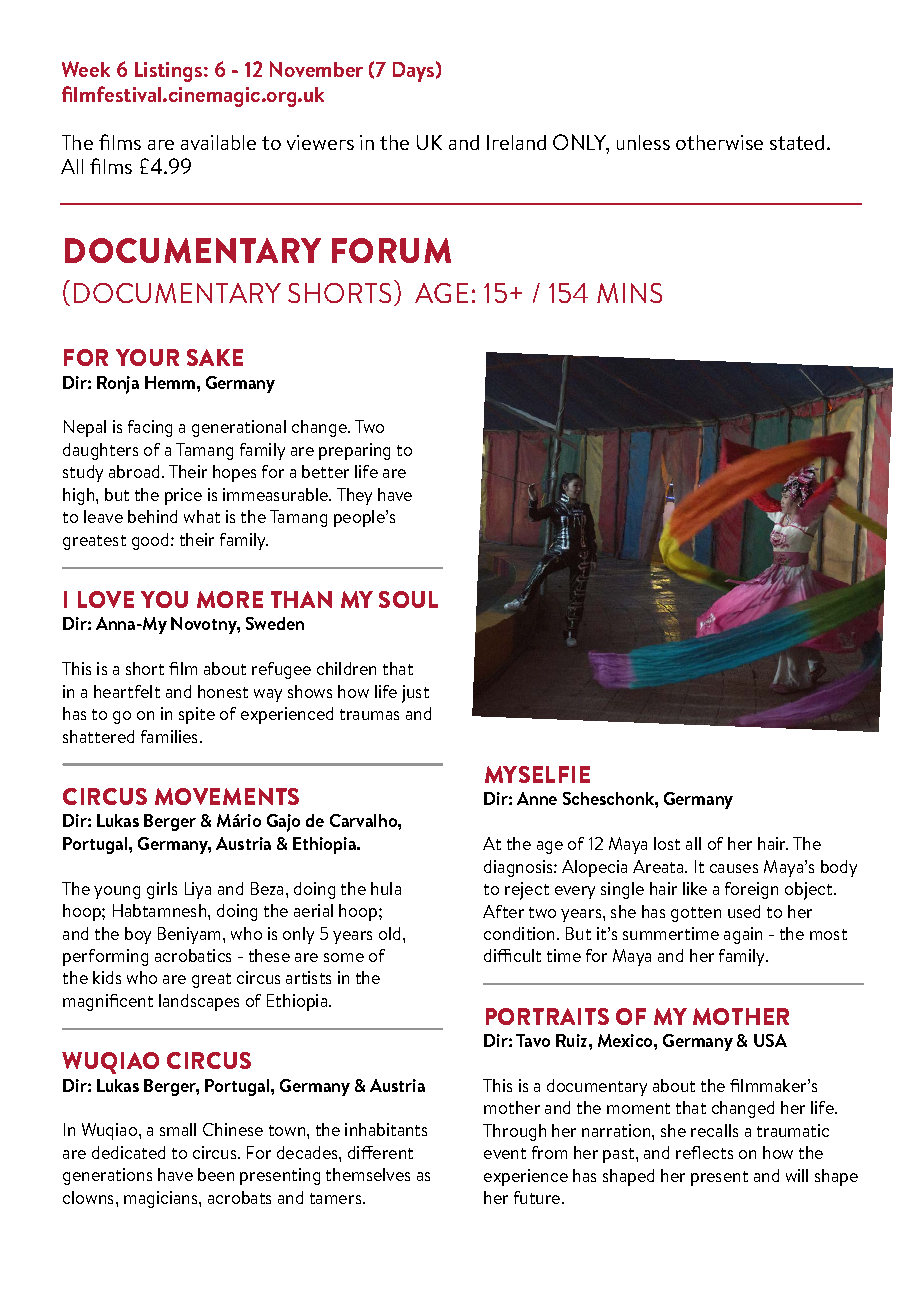 The image size is (924, 1311). I want to click on lost, so click(667, 843).
